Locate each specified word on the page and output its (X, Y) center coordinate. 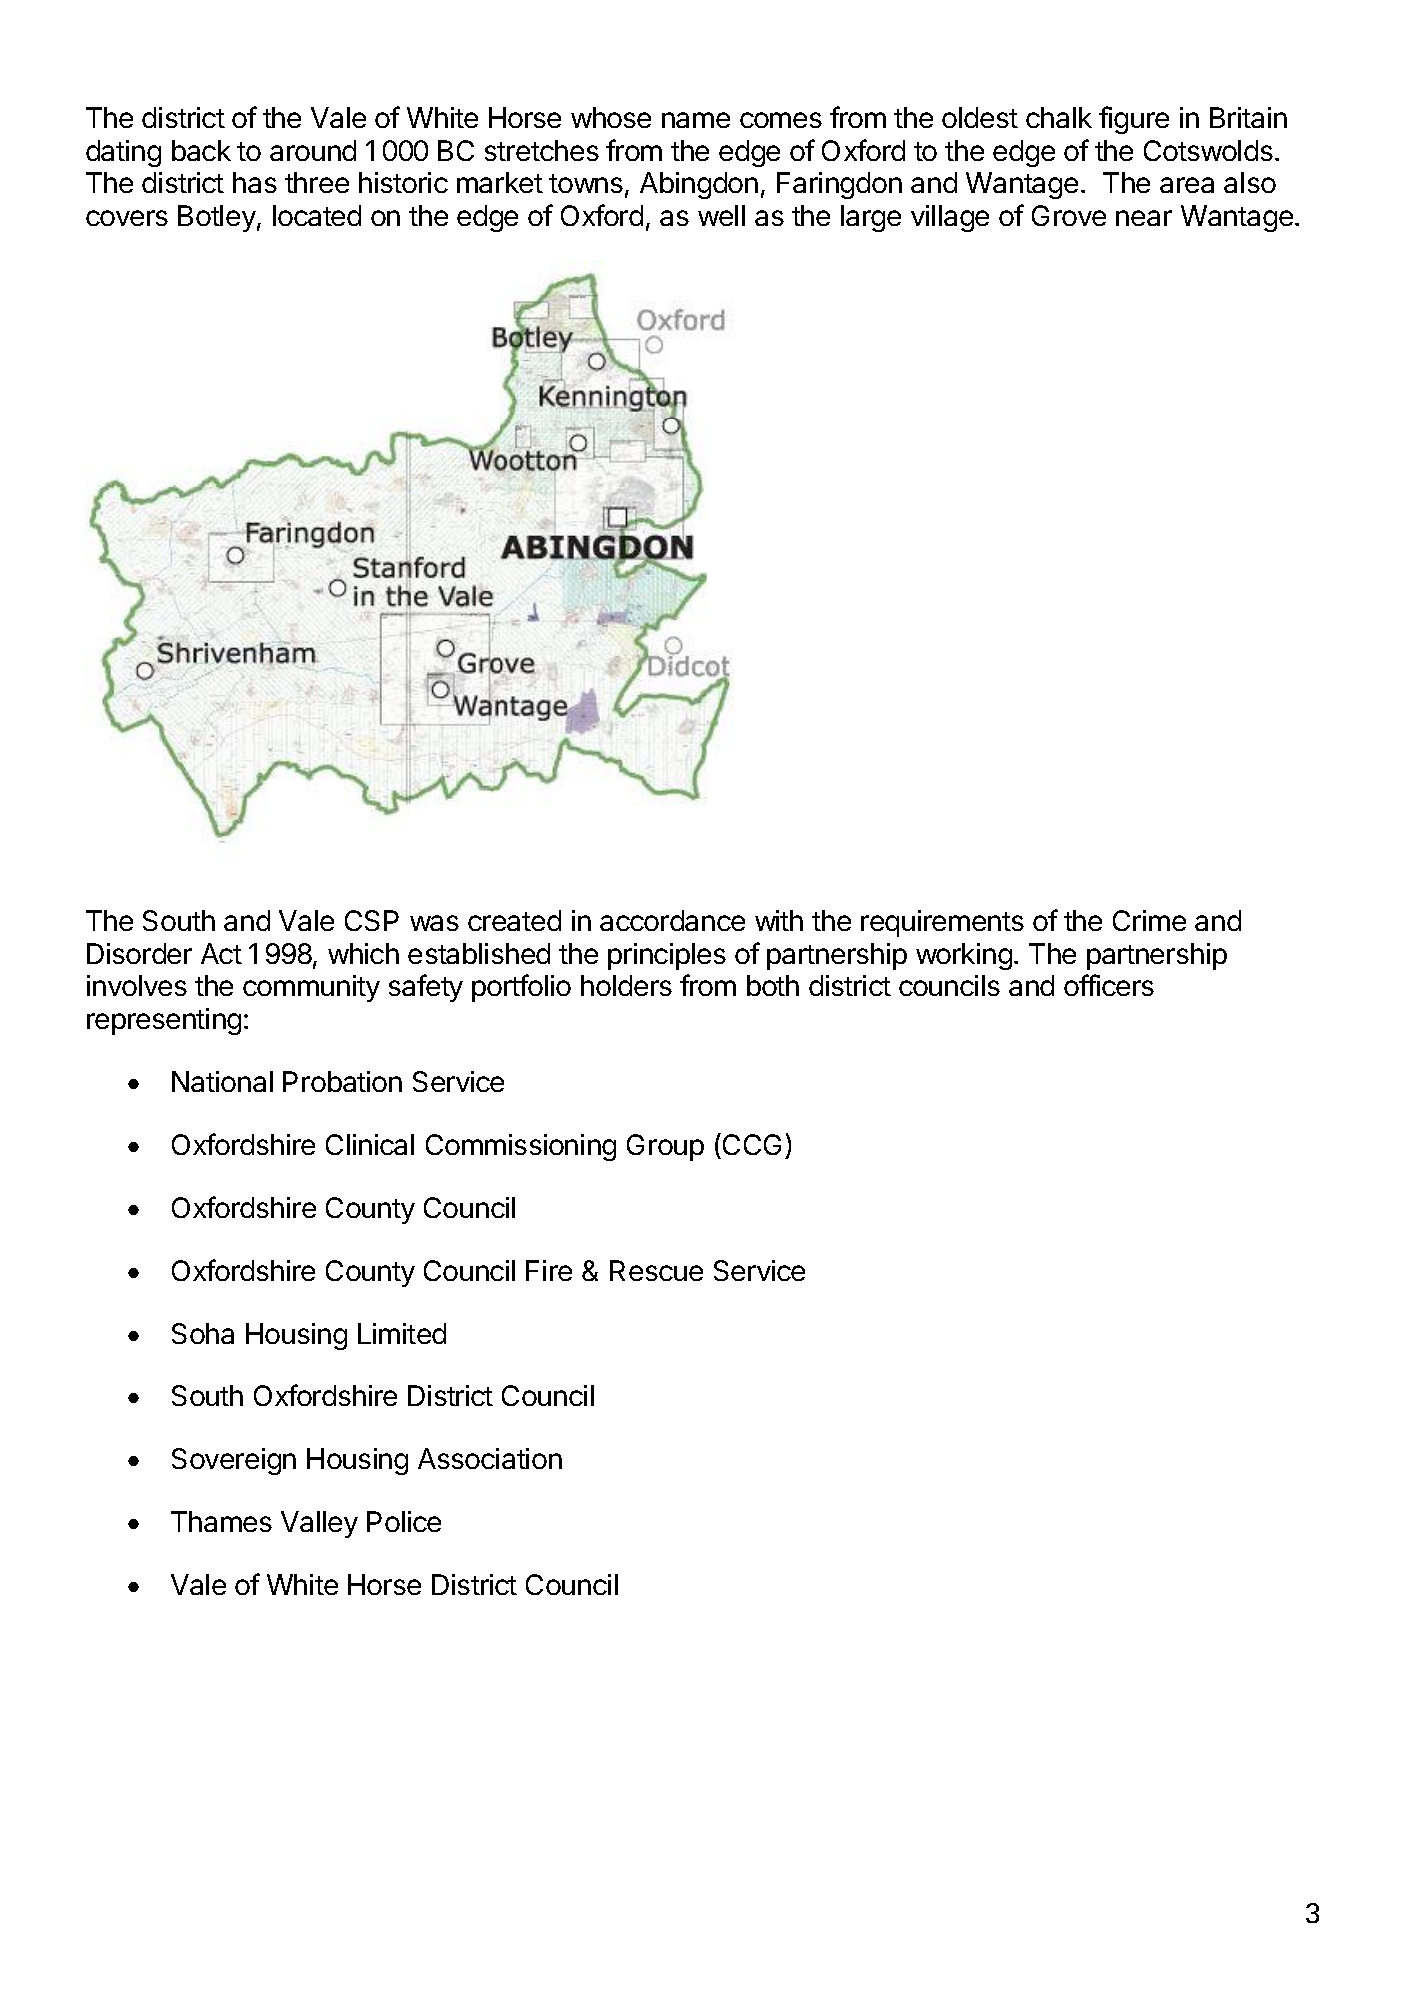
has (255, 182)
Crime (1149, 920)
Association (490, 1458)
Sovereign (234, 1461)
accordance (672, 920)
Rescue (656, 1270)
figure (1134, 120)
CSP (372, 920)
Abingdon (699, 185)
